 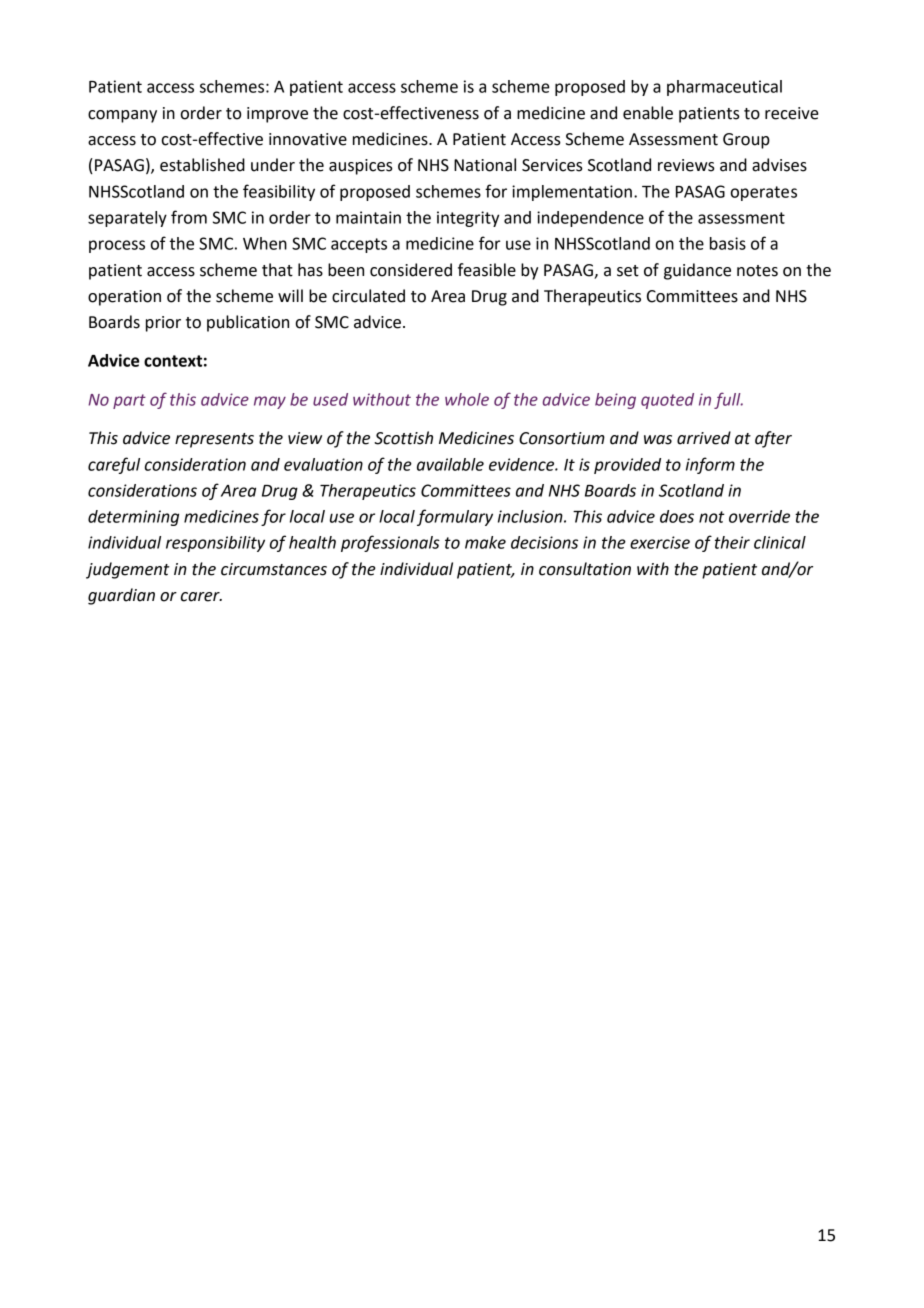 What do you see at coordinates (697, 271) in the image?
I see `guidance` at bounding box center [697, 271].
